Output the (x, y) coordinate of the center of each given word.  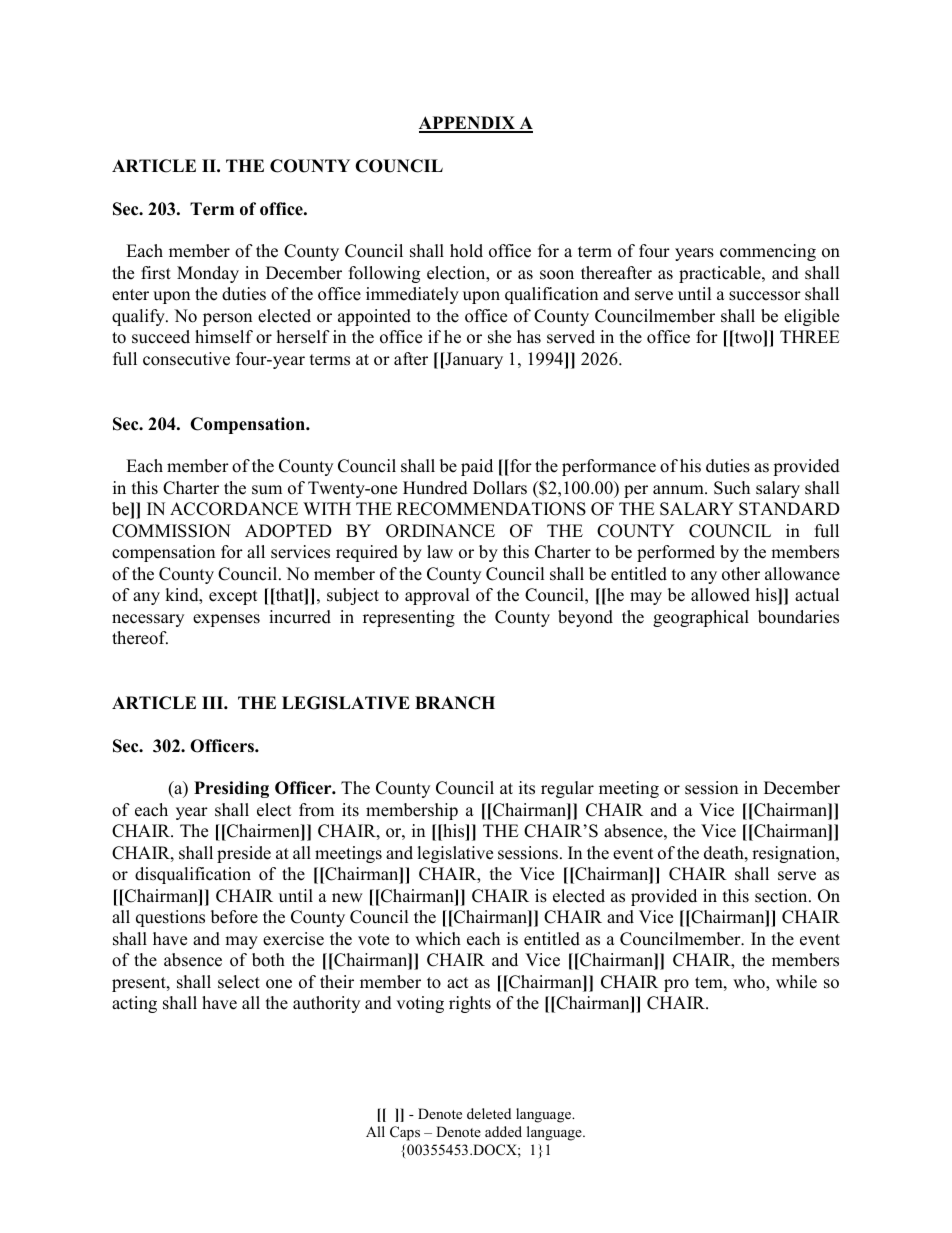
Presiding (231, 789)
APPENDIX (468, 124)
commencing (768, 252)
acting (134, 1004)
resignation (795, 854)
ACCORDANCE (234, 509)
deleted (489, 1113)
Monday (208, 274)
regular (567, 789)
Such (732, 488)
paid (477, 467)
